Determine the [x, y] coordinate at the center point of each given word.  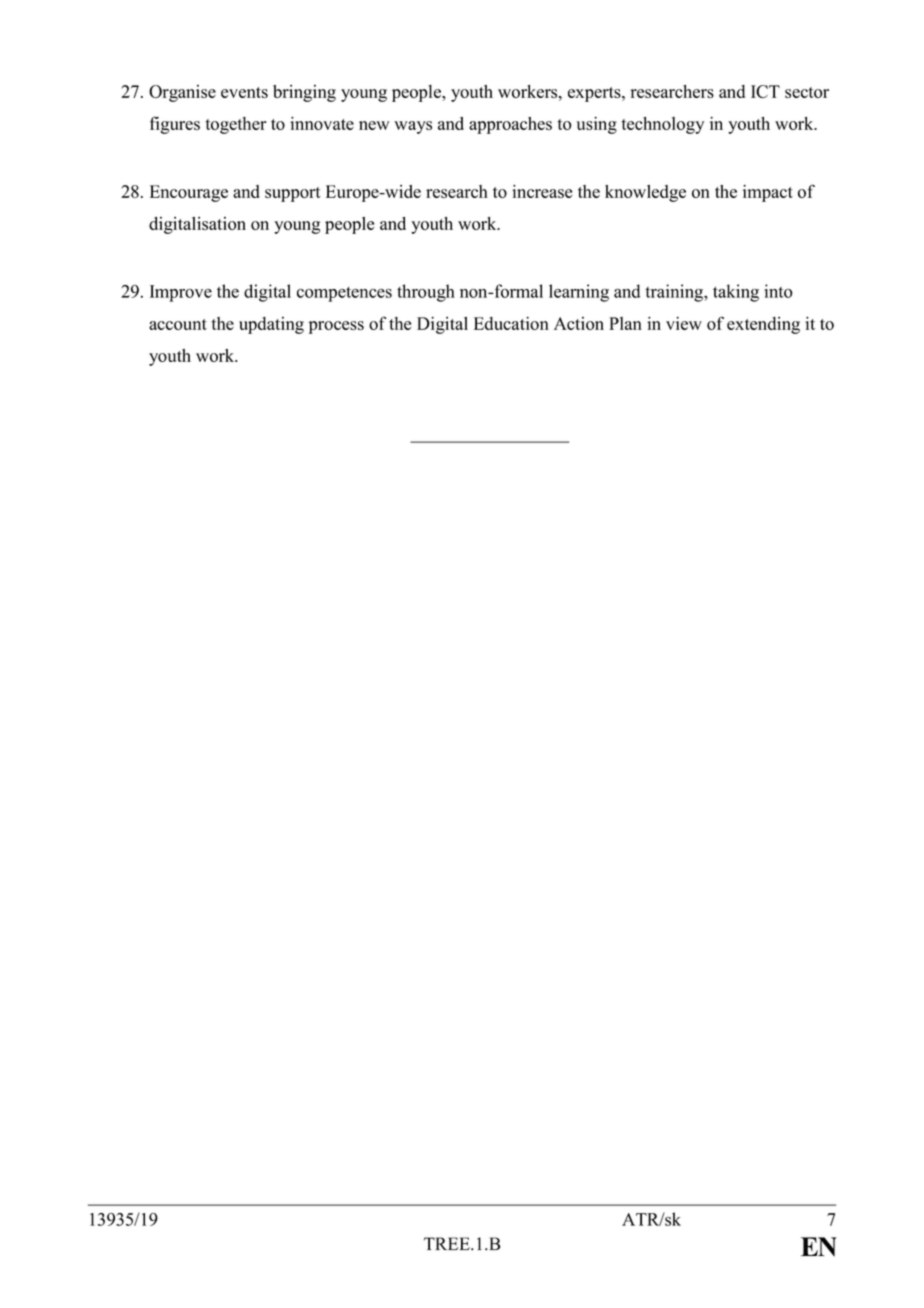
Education [511, 323]
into [778, 291]
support [293, 194]
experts [595, 94]
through [426, 293]
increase [542, 191]
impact [768, 193]
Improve [181, 293]
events [244, 92]
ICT [765, 91]
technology [663, 125]
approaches [510, 125]
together [236, 125]
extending [763, 325]
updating [271, 325]
